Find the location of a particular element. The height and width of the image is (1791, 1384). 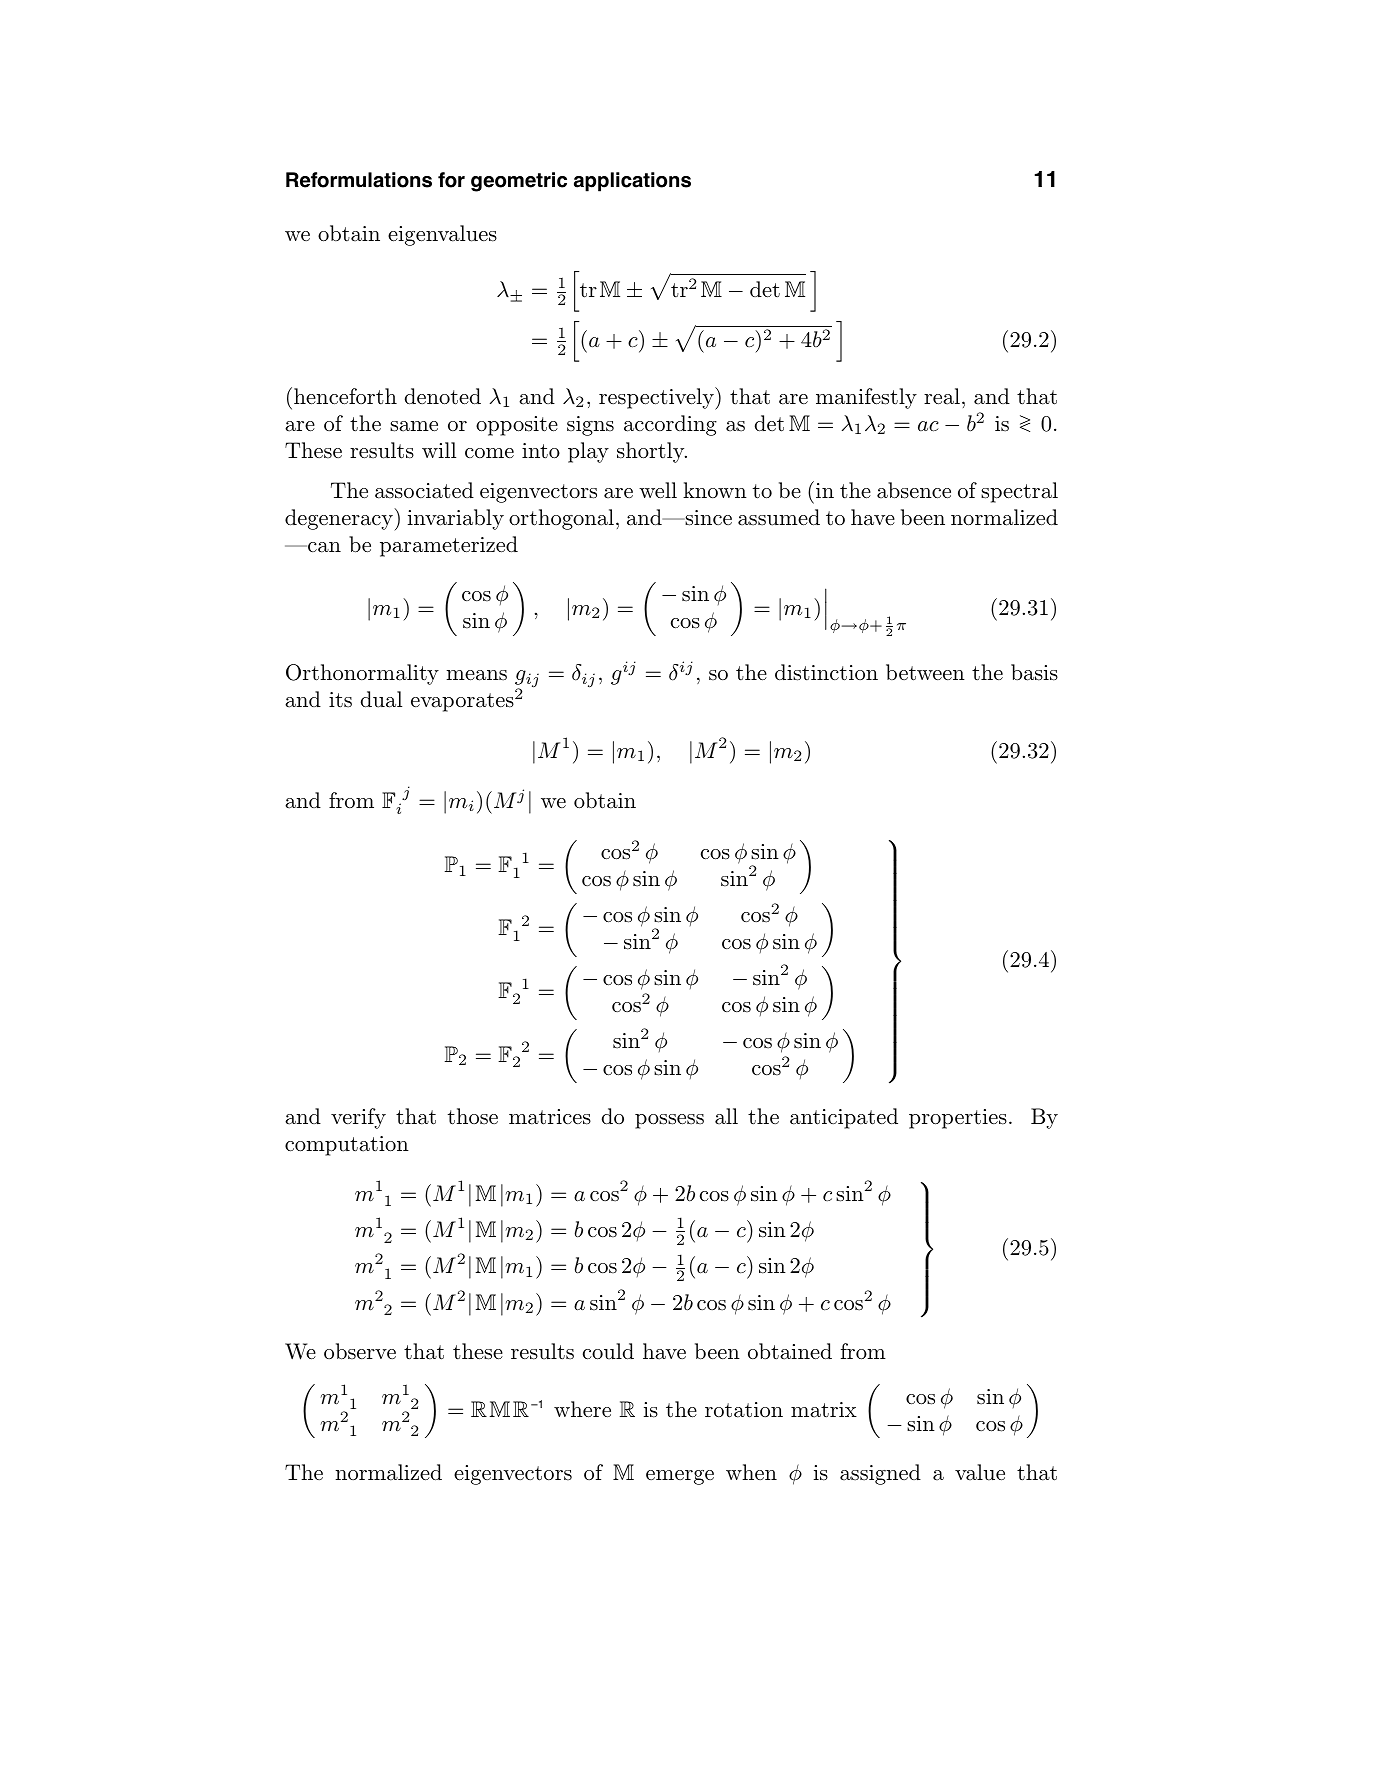

geometric is located at coordinates (519, 182).
